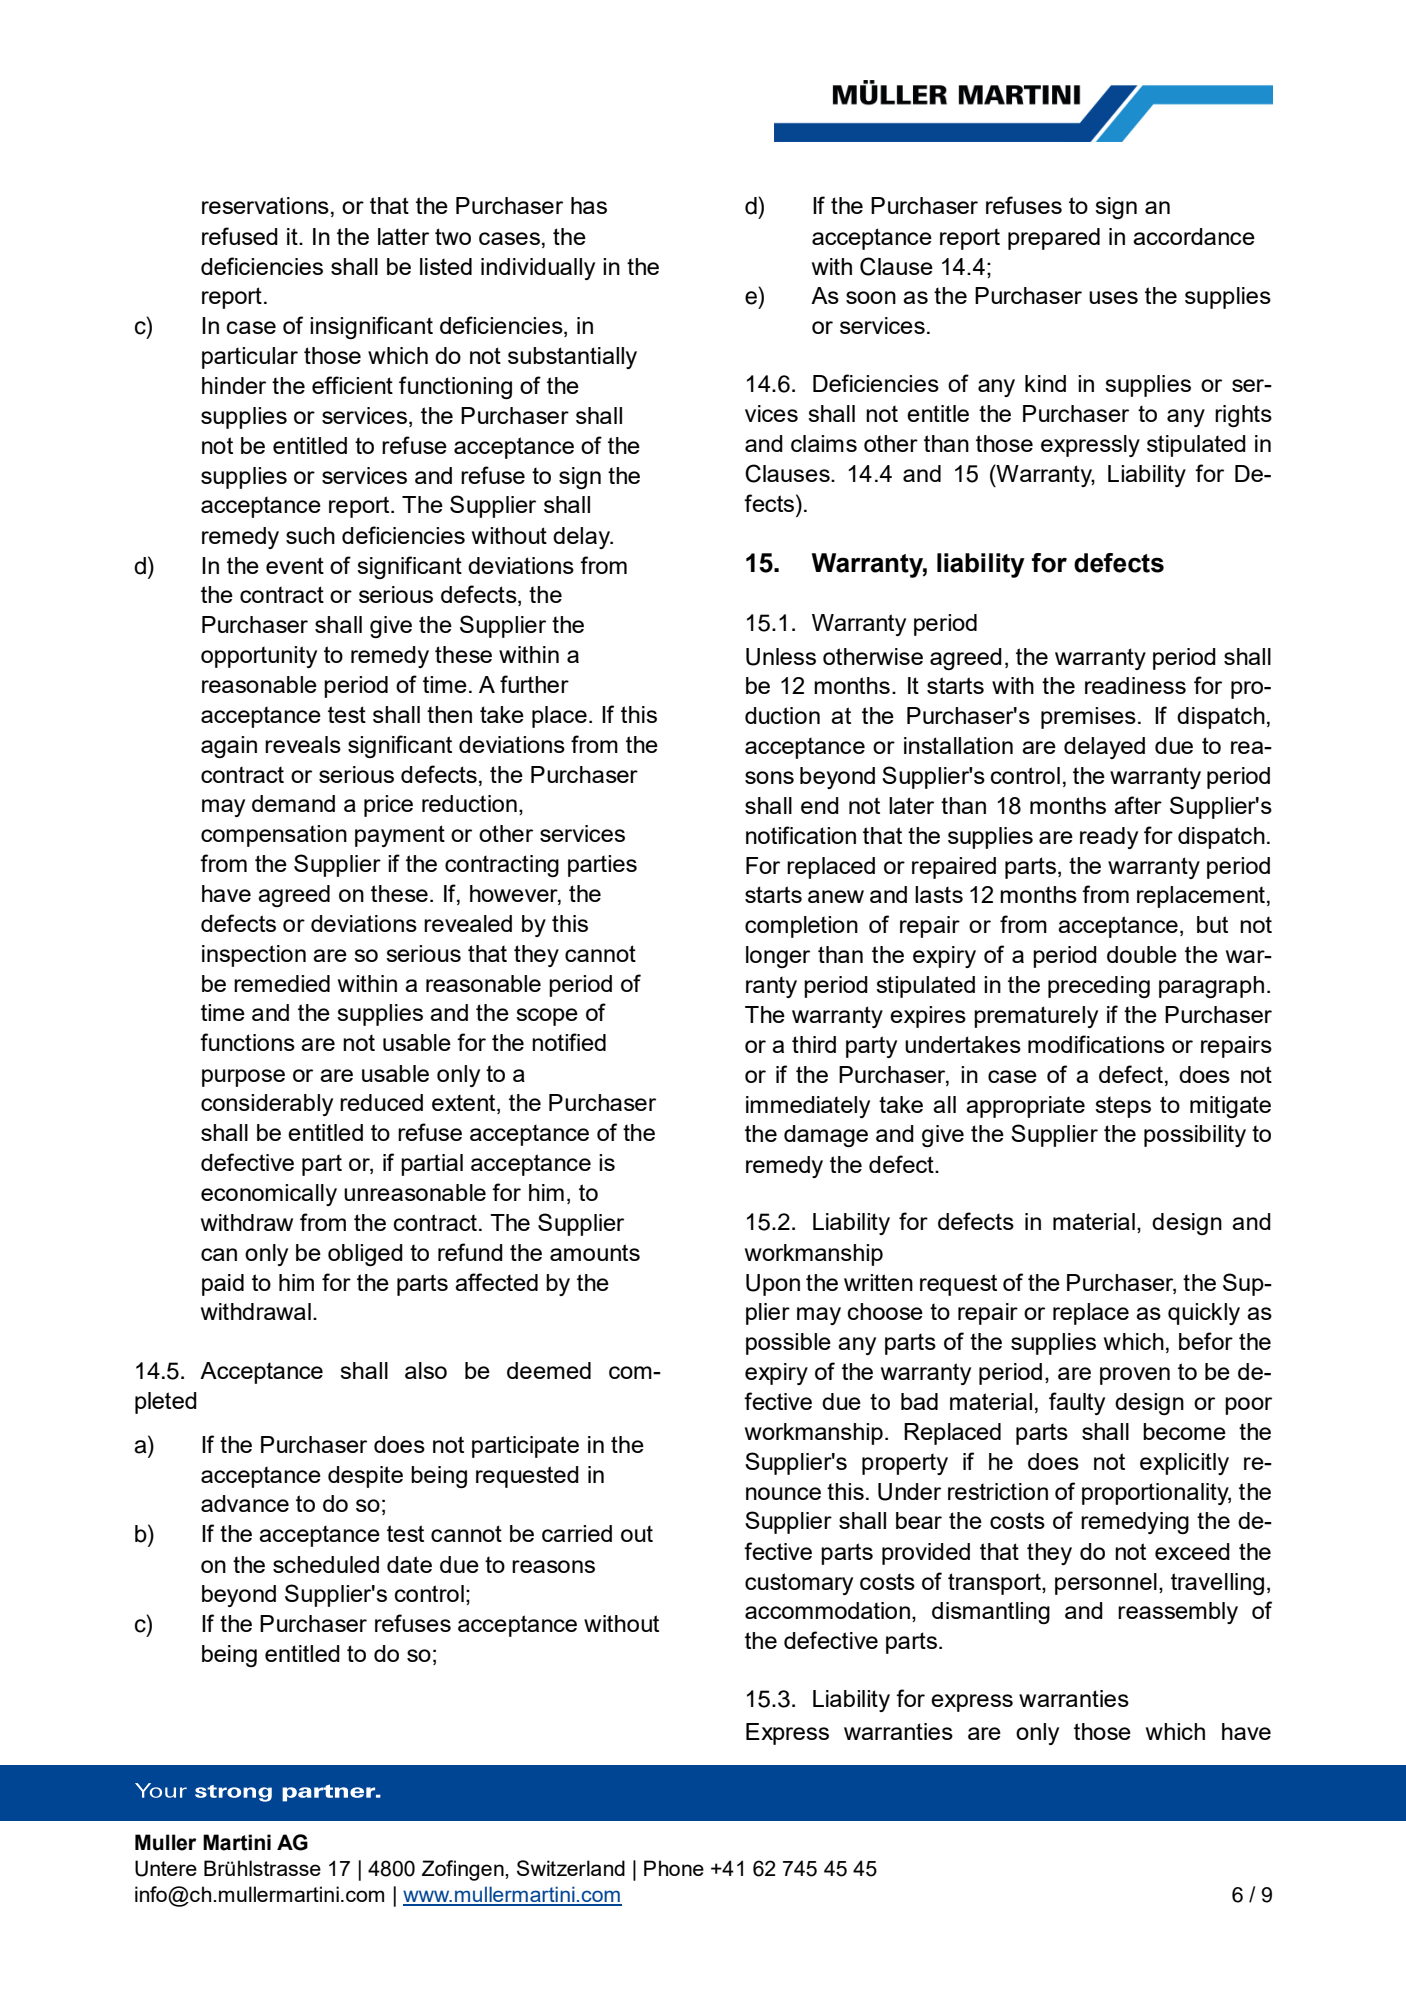  What do you see at coordinates (781, 657) in the screenshot?
I see `Unless` at bounding box center [781, 657].
